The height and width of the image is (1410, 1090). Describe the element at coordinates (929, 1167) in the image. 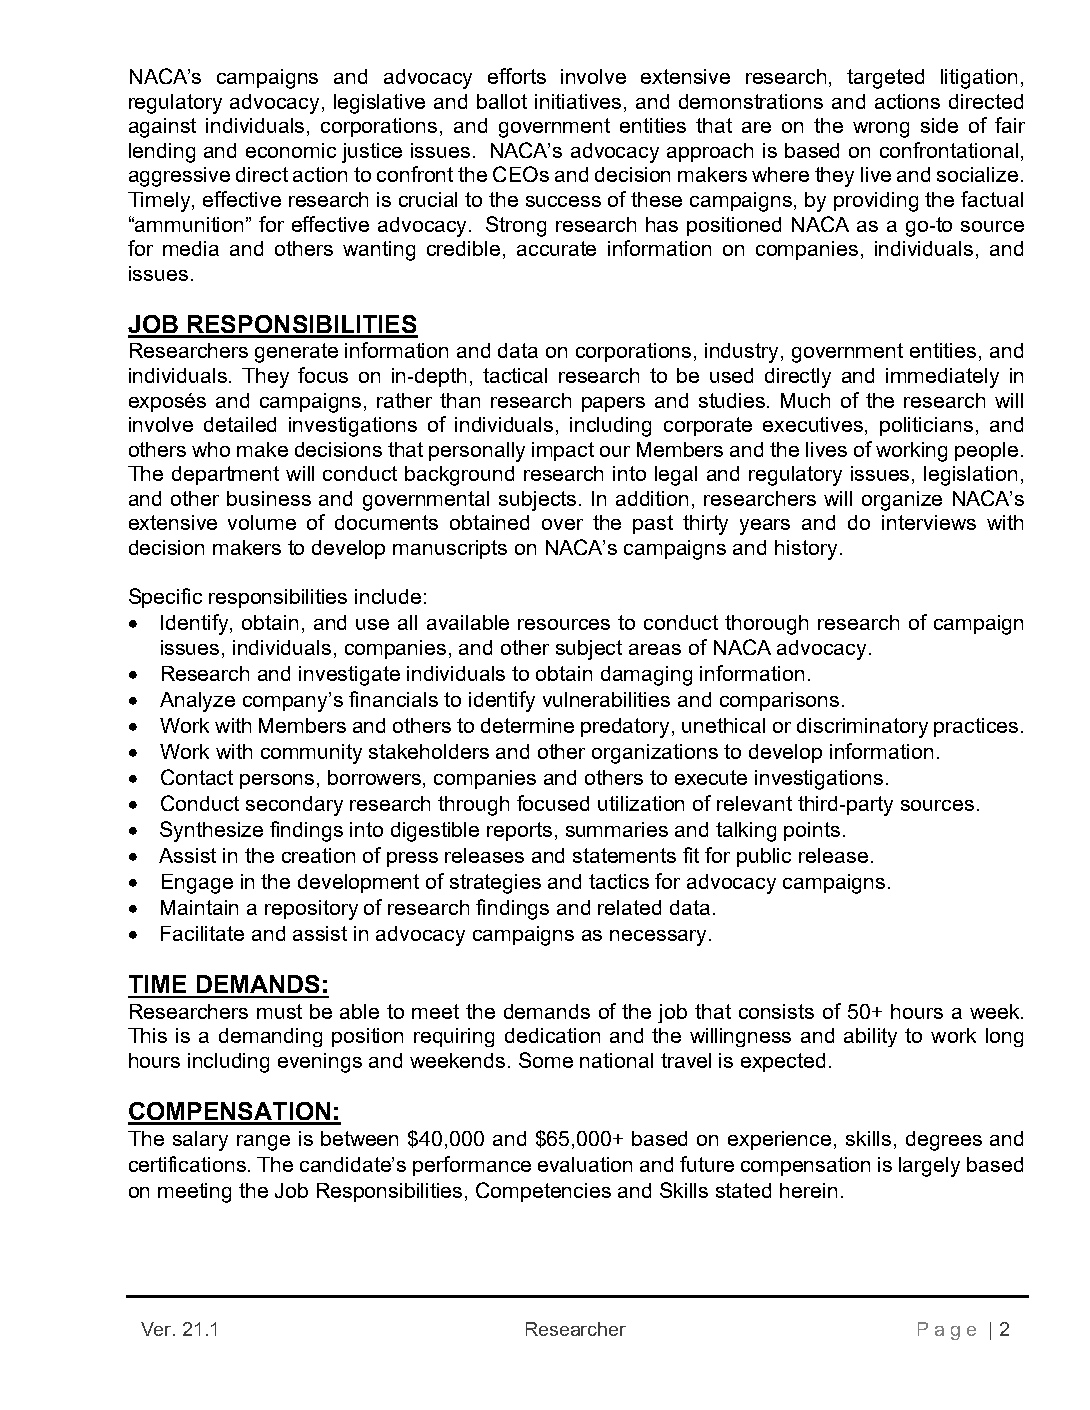

I see `largely` at that location.
